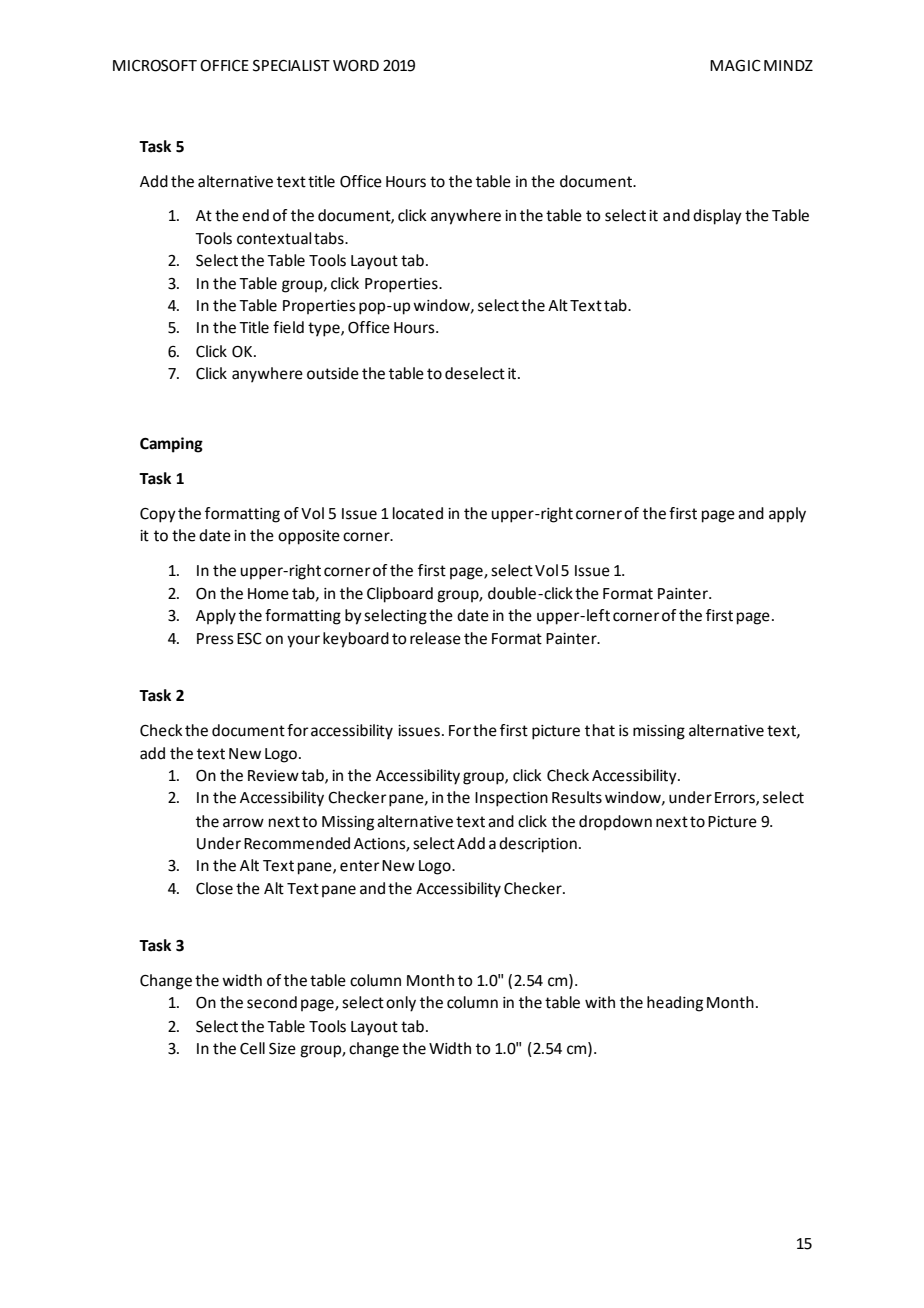 Image resolution: width=924 pixels, height=1308 pixels. Describe the element at coordinates (418, 513) in the document. I see `located` at that location.
